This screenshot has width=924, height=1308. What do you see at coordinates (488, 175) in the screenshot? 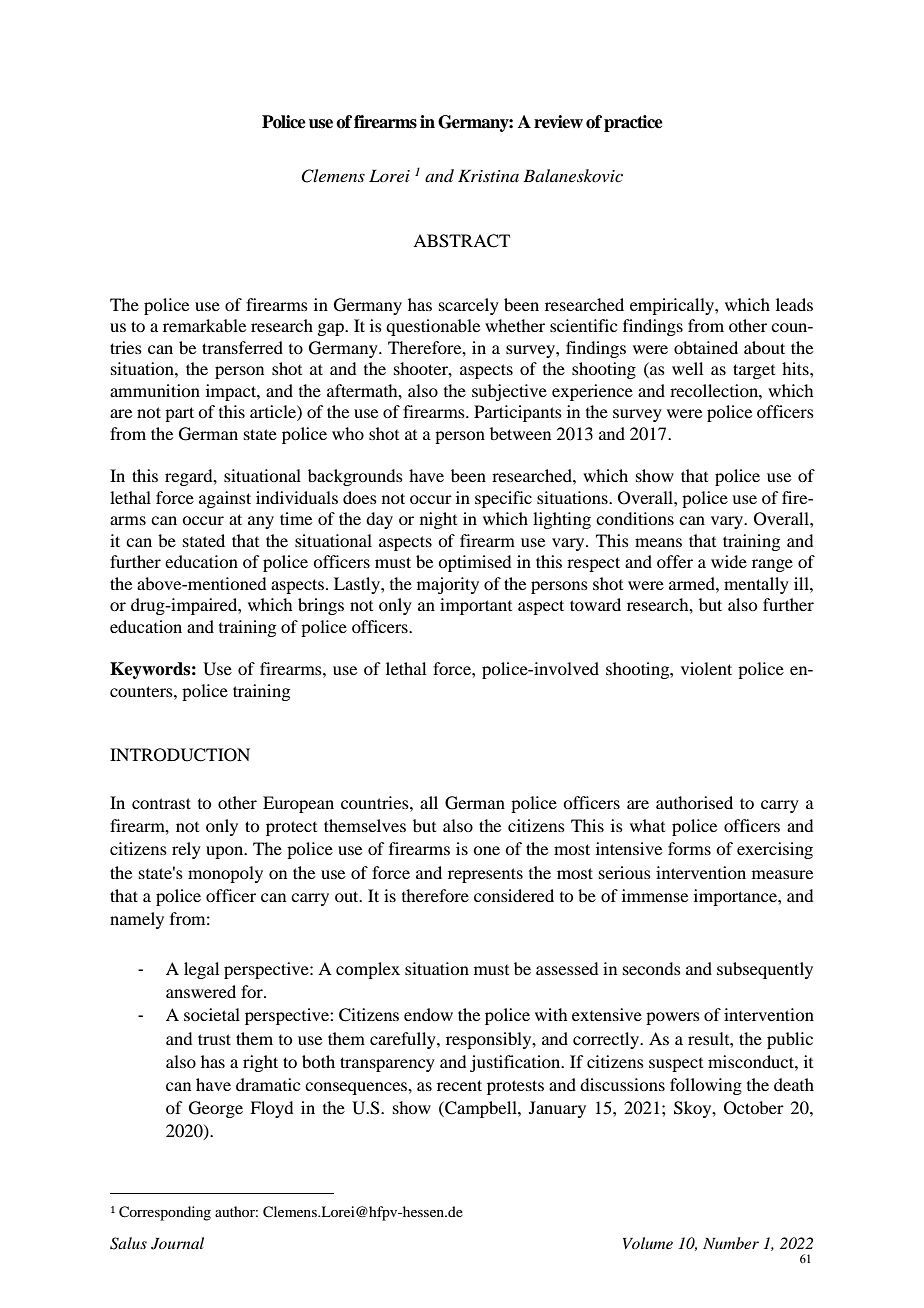
I see `Kristina` at bounding box center [488, 175].
